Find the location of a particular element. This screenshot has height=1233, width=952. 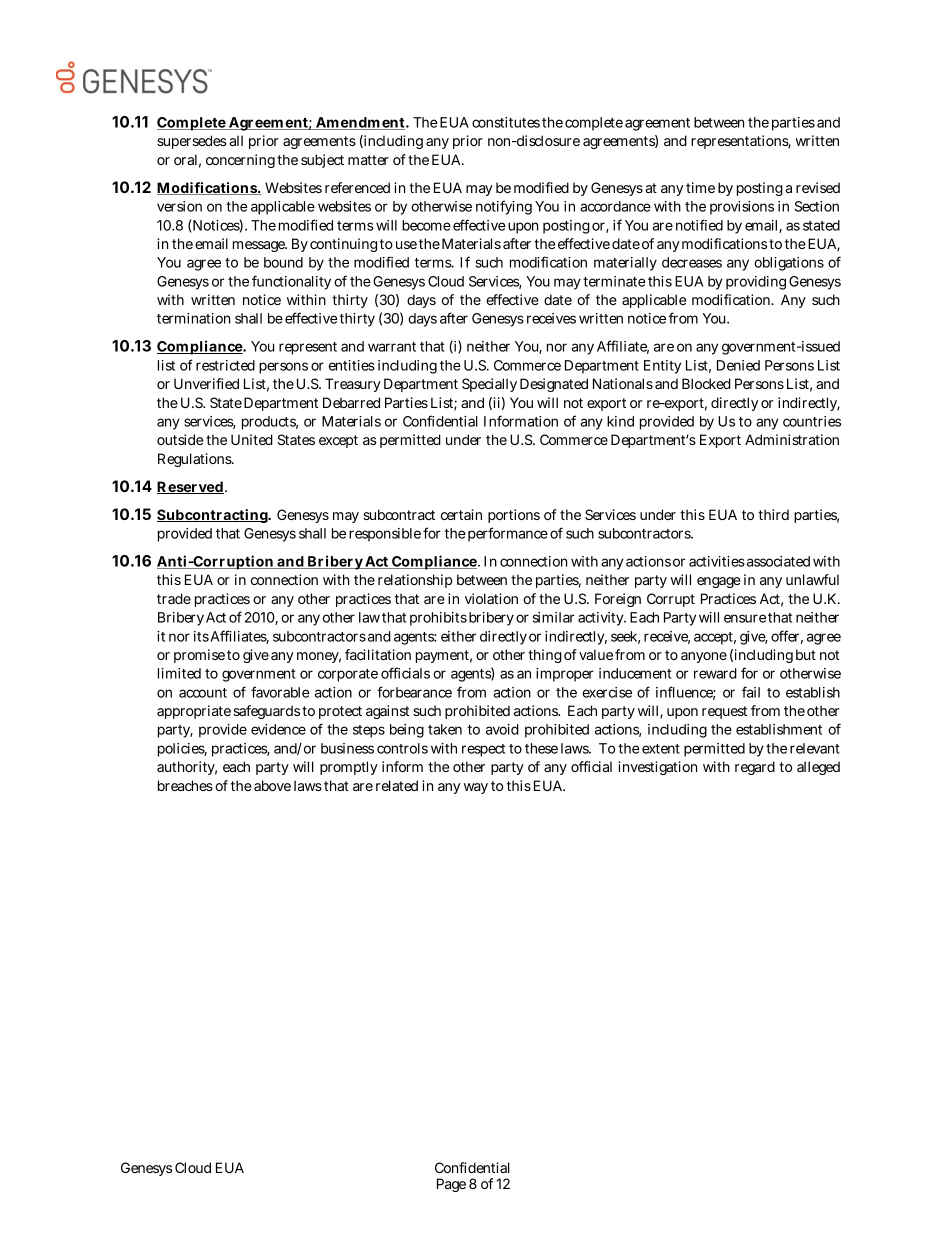

United is located at coordinates (252, 439).
